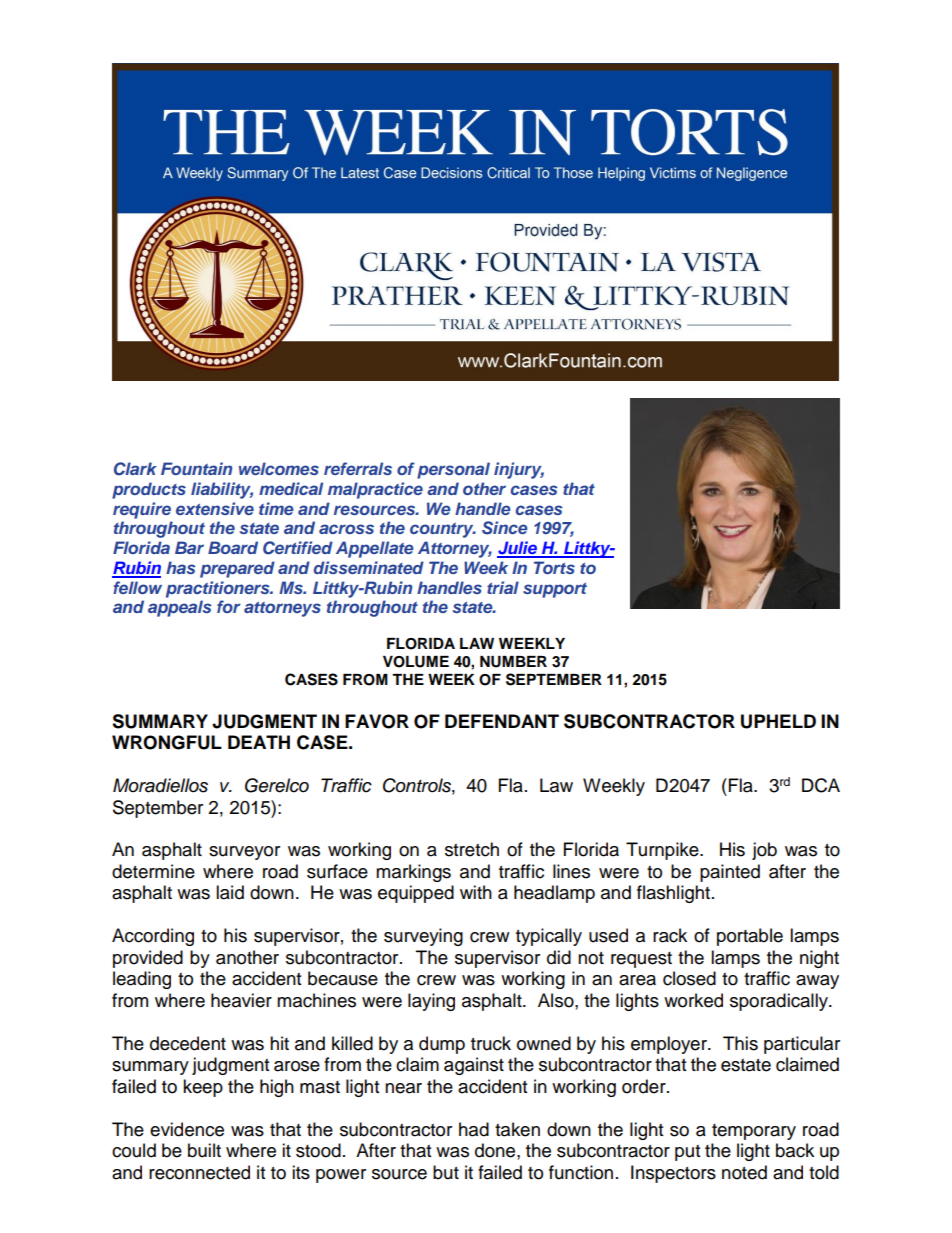 The height and width of the page is (1233, 952). Describe the element at coordinates (730, 873) in the page. I see `painted` at that location.
